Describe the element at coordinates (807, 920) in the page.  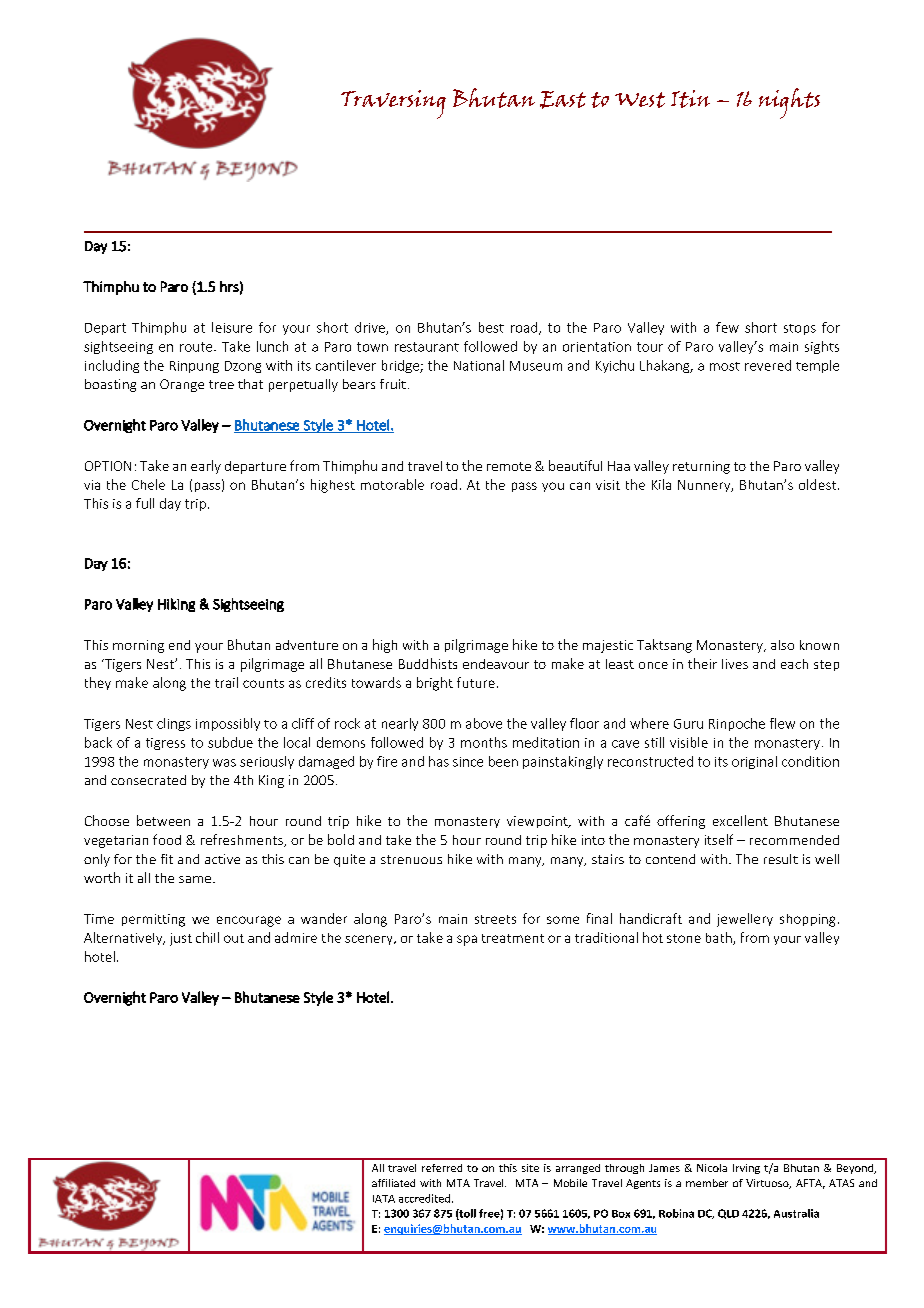
I see `shopping` at that location.
